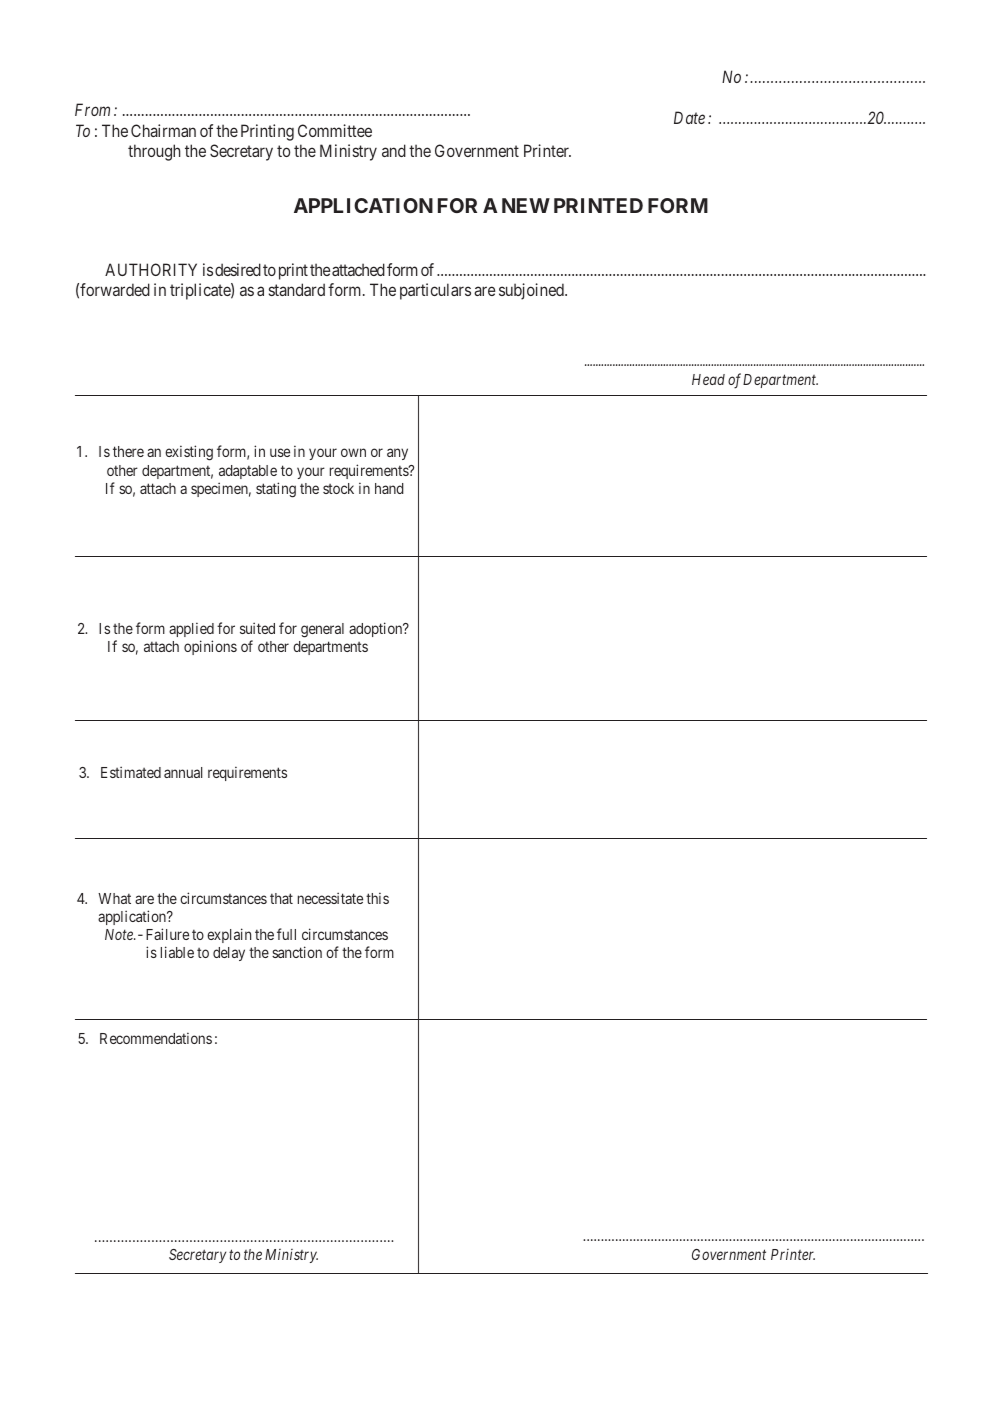 The width and height of the screenshot is (1006, 1424). Describe the element at coordinates (377, 898) in the screenshot. I see `this` at that location.
